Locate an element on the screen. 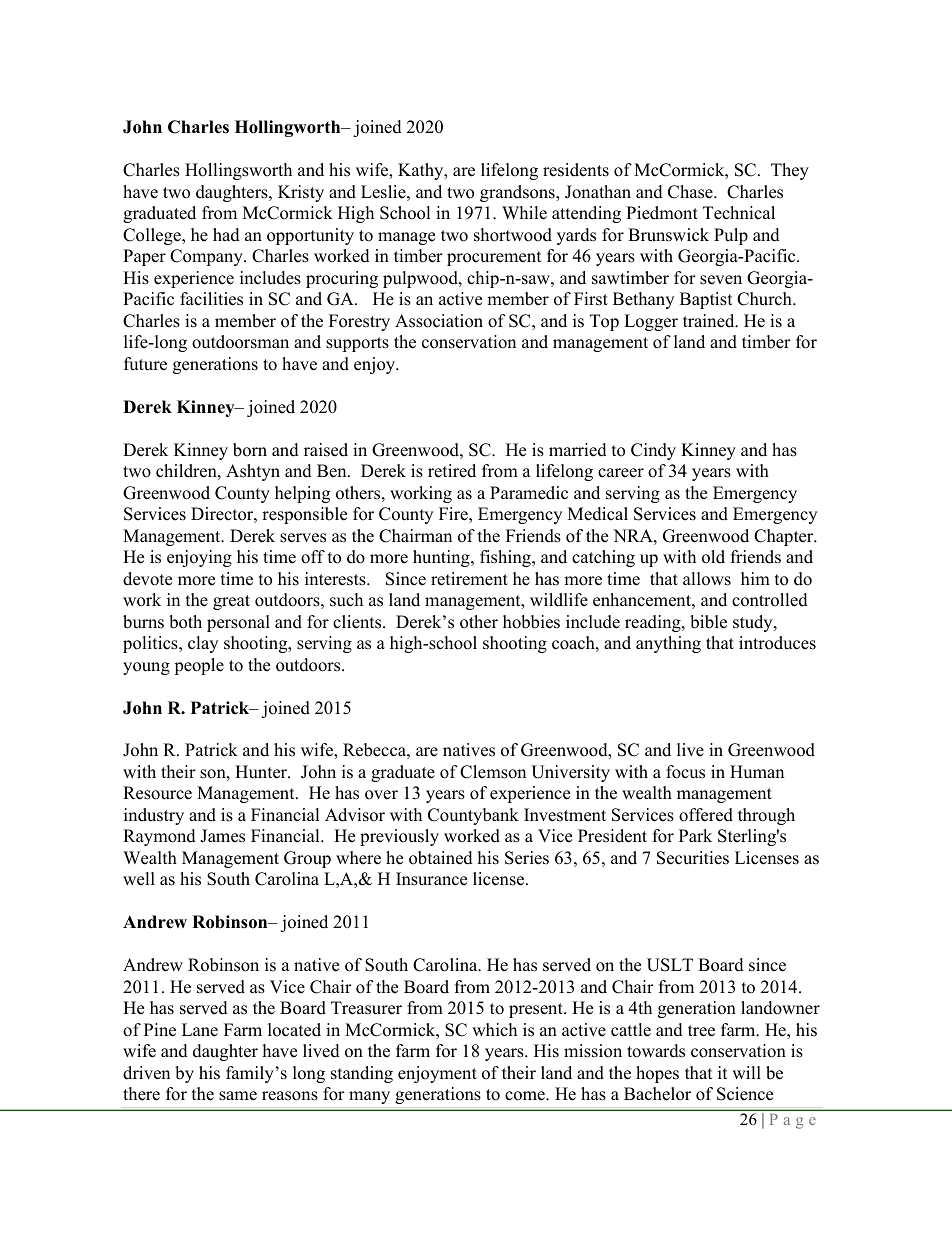 The image size is (952, 1233). hobbies is located at coordinates (531, 622).
